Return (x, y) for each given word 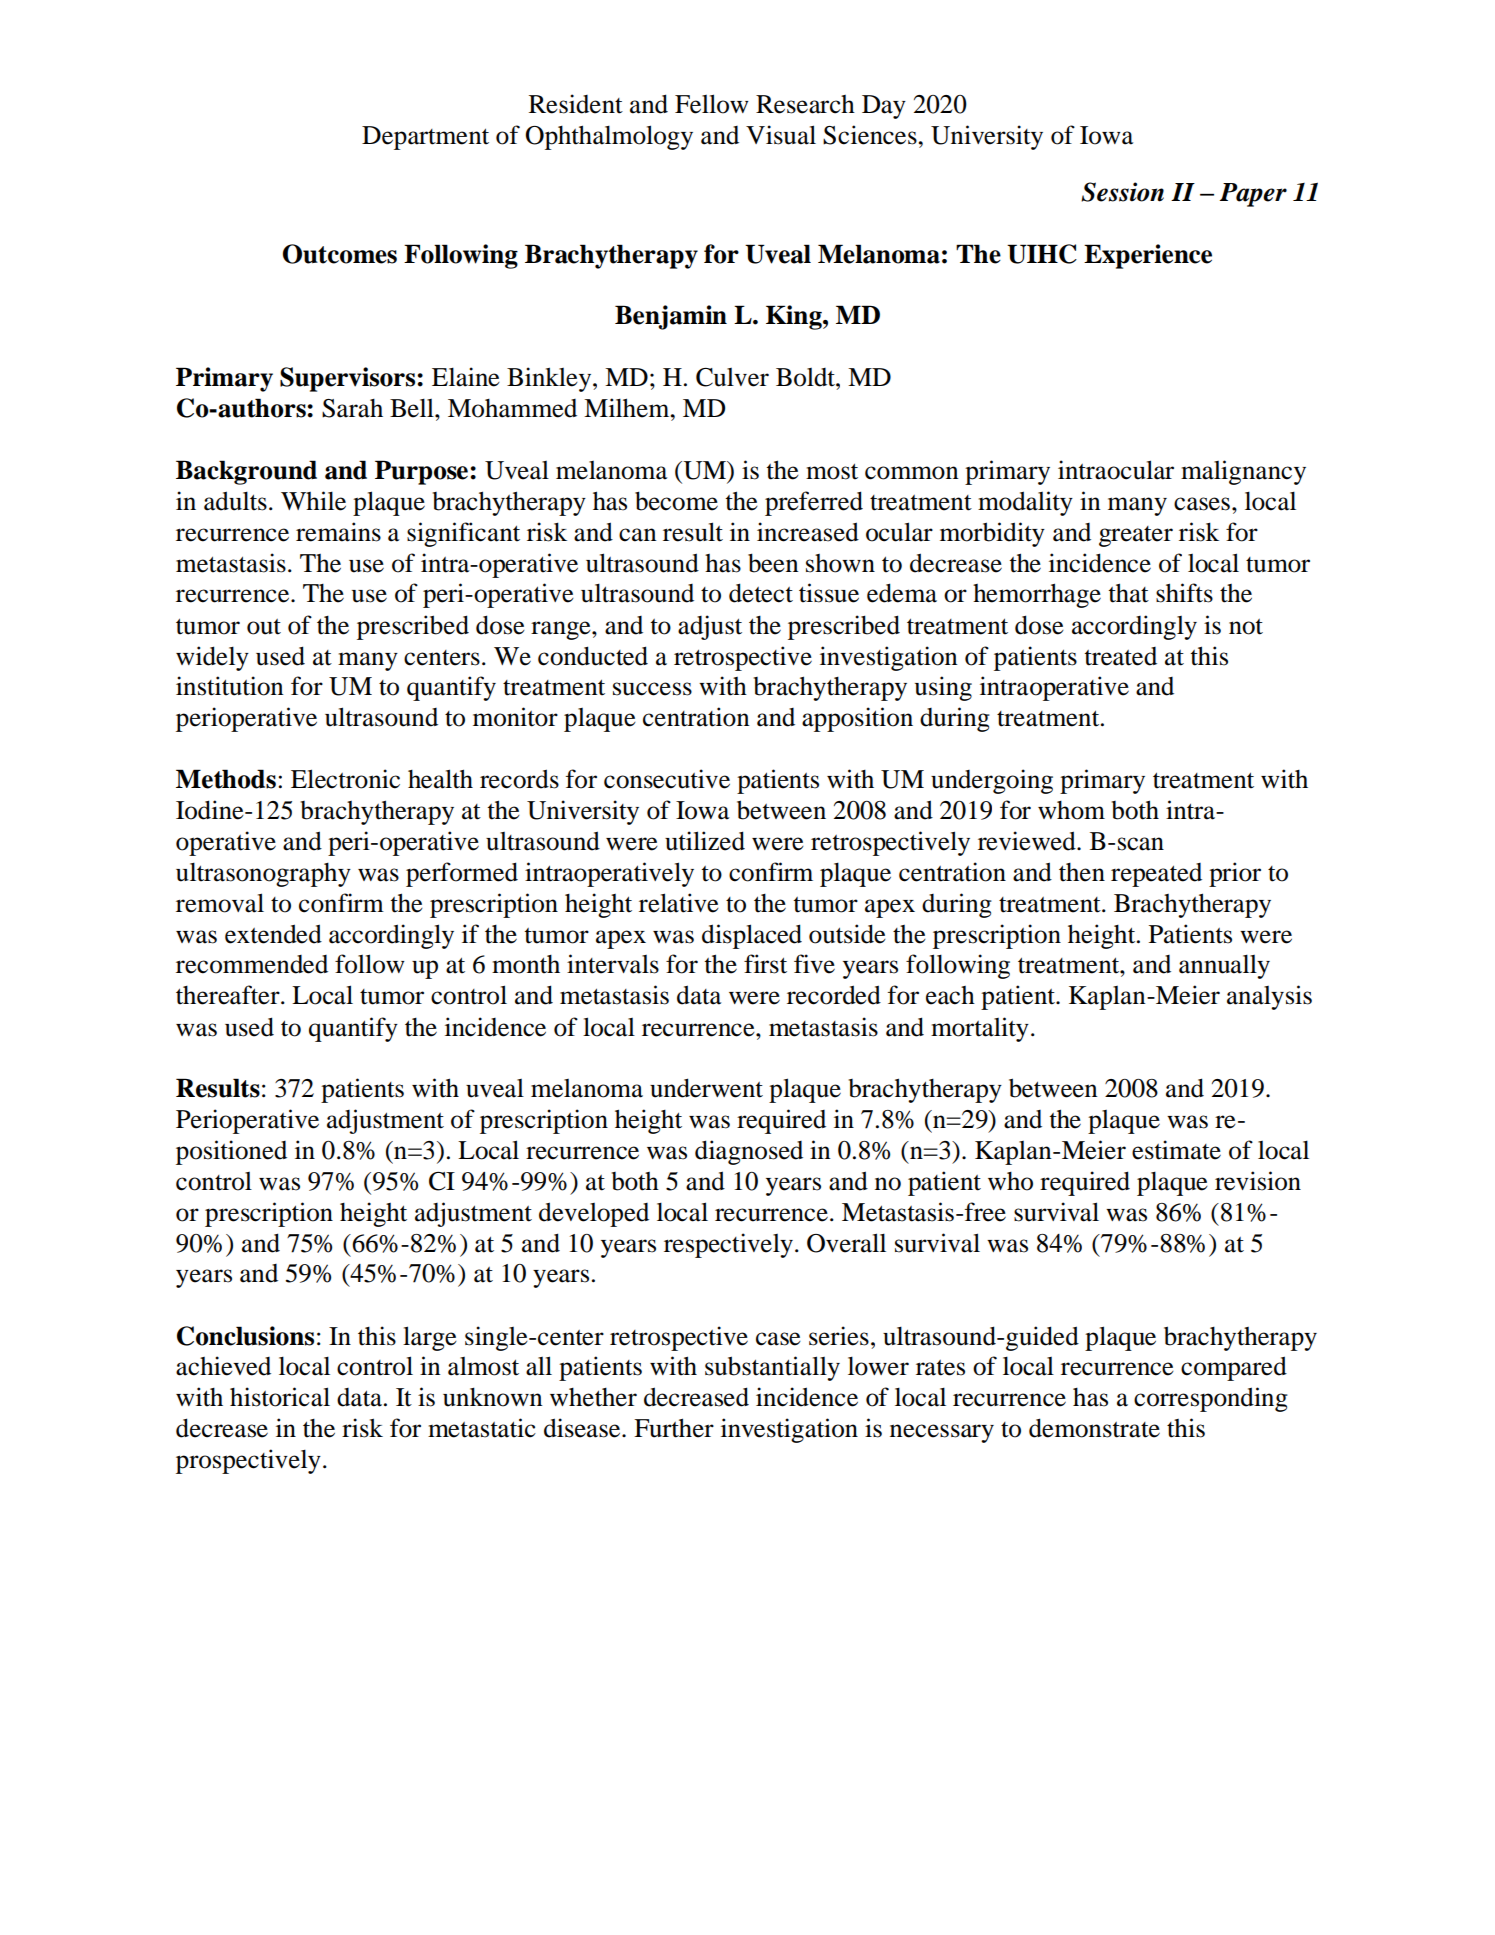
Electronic (345, 779)
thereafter (229, 995)
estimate (1176, 1150)
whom (1071, 810)
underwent (706, 1088)
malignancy (1243, 472)
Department (425, 138)
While (313, 501)
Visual (781, 135)
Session (1122, 192)
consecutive (667, 779)
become (676, 501)
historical (280, 1397)
